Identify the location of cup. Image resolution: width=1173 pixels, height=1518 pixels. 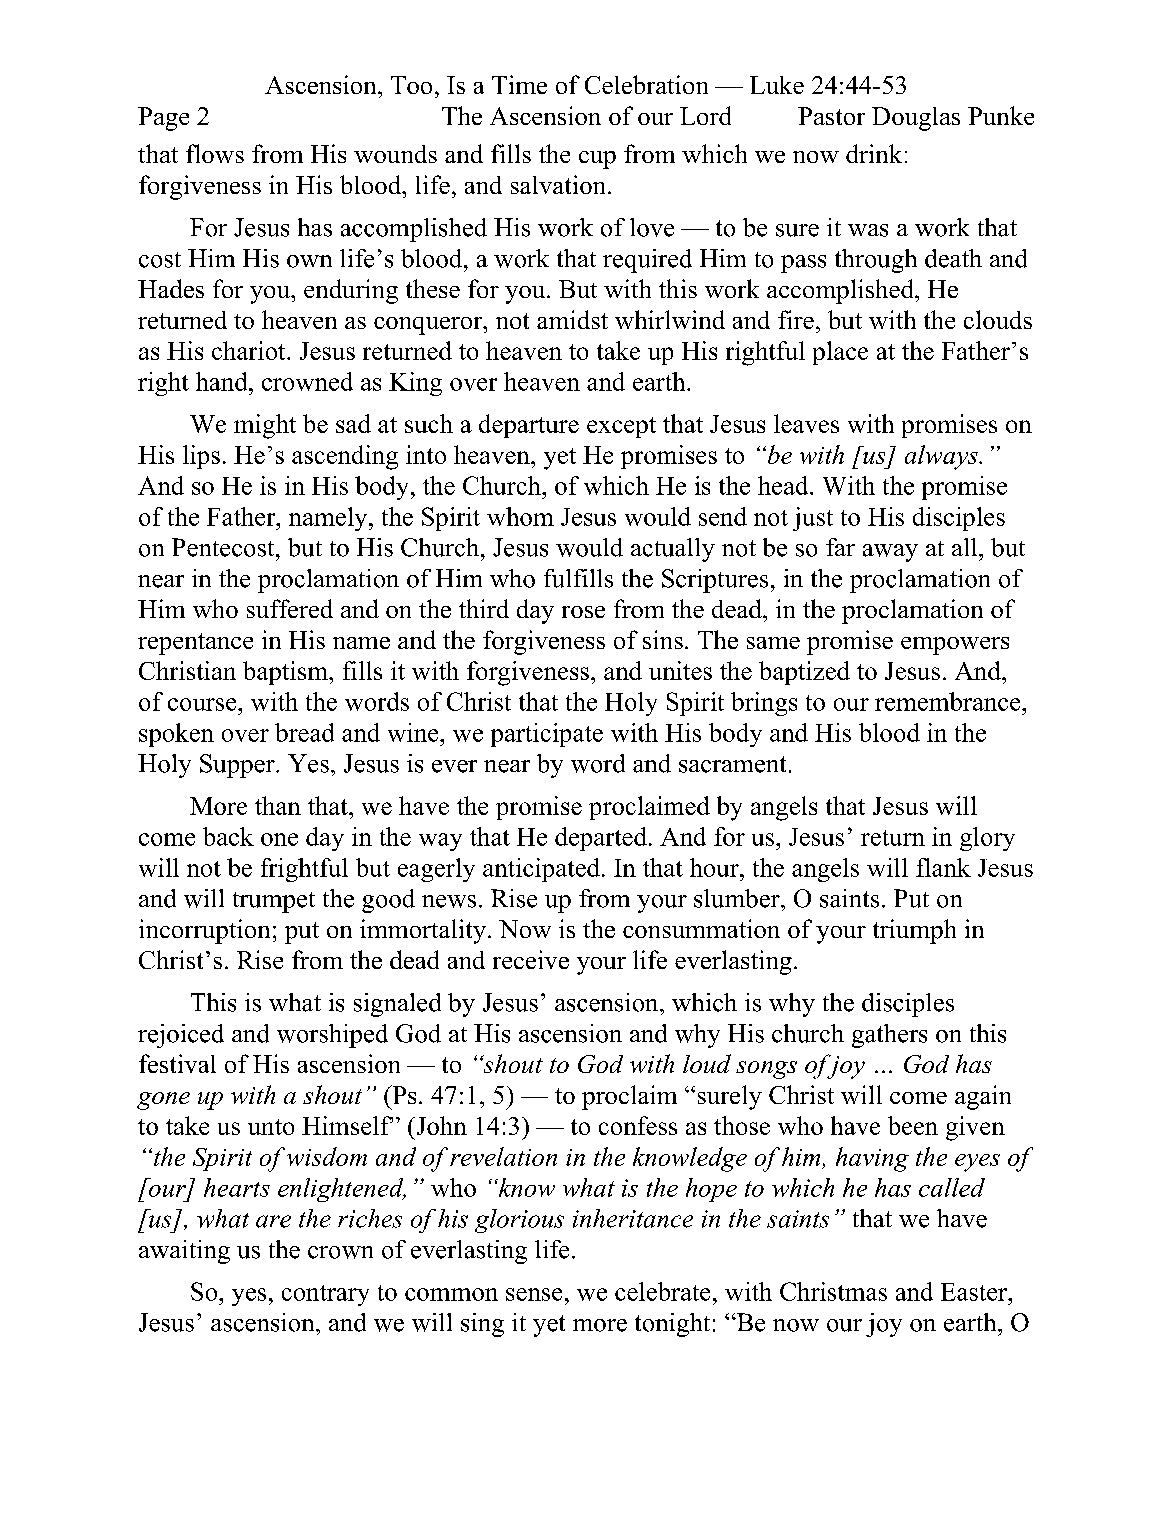
(597, 160).
